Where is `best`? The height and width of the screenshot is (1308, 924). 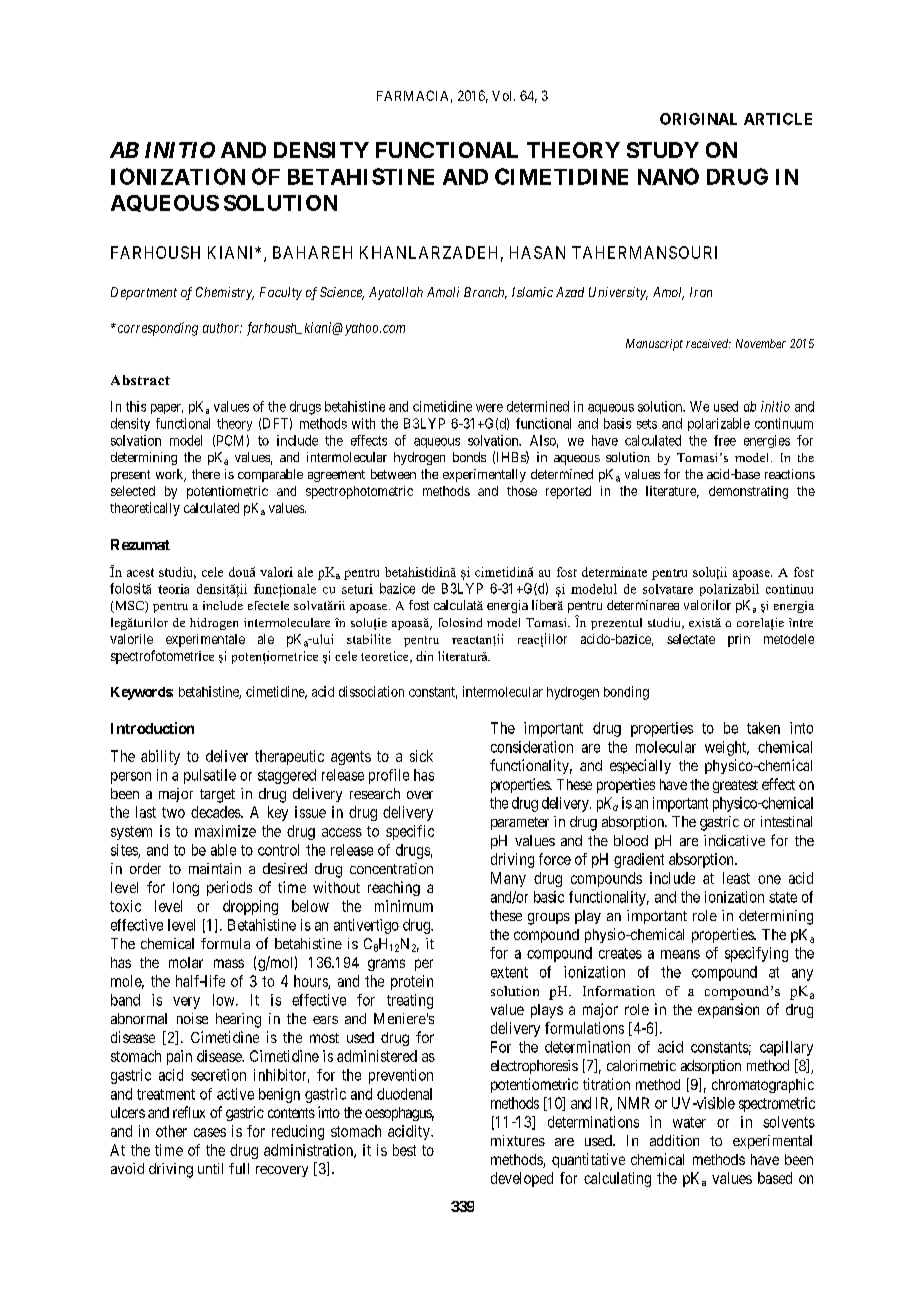
best is located at coordinates (404, 1150).
